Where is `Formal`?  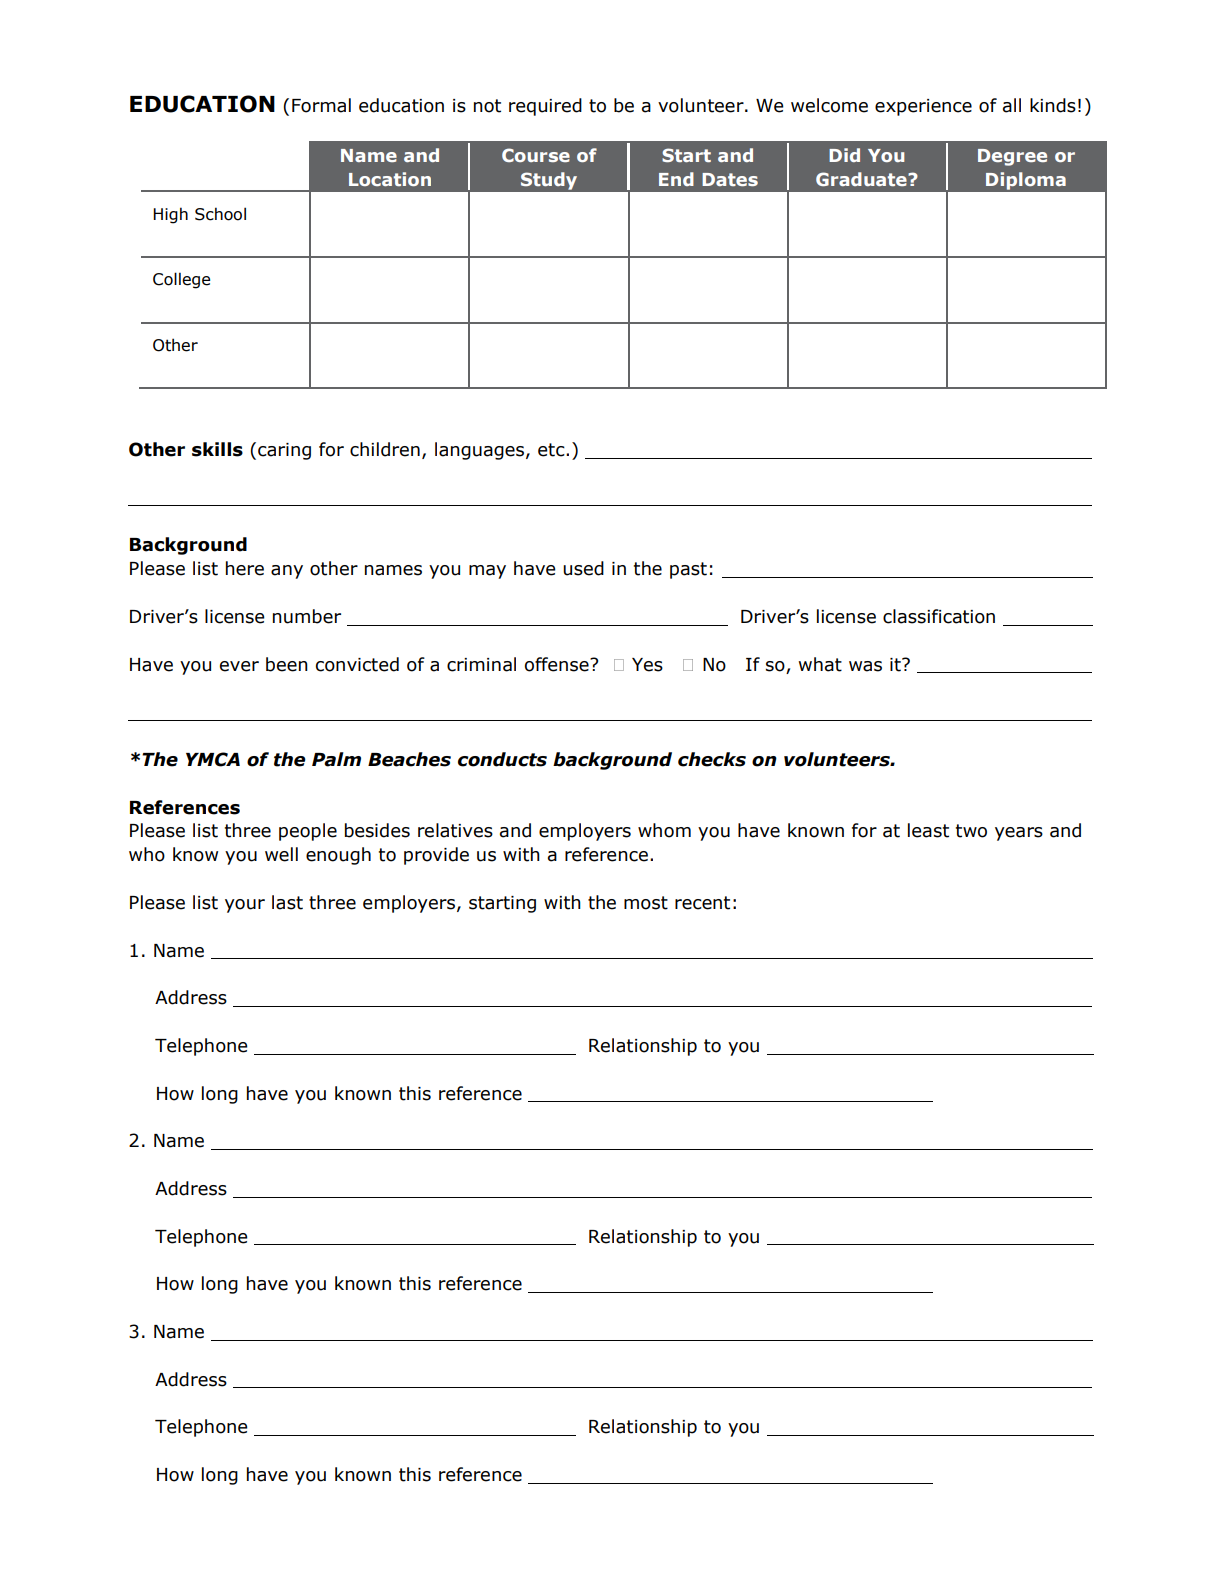 Formal is located at coordinates (321, 105).
